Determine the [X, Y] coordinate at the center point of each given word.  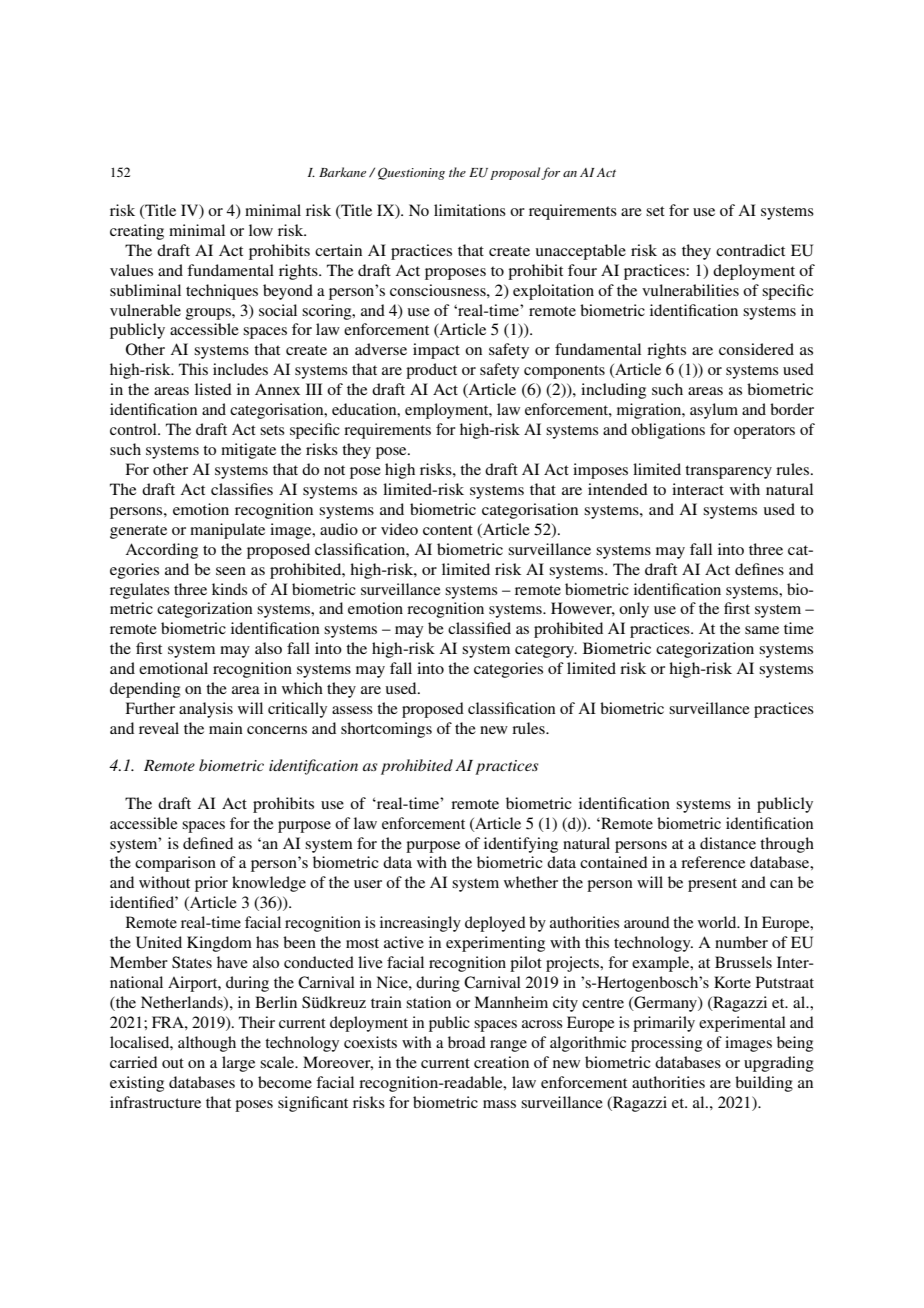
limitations [470, 210]
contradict [750, 250]
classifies [242, 489]
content [448, 530]
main [226, 728]
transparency [728, 472]
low [261, 230]
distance [728, 843]
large [238, 1064]
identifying [521, 845]
